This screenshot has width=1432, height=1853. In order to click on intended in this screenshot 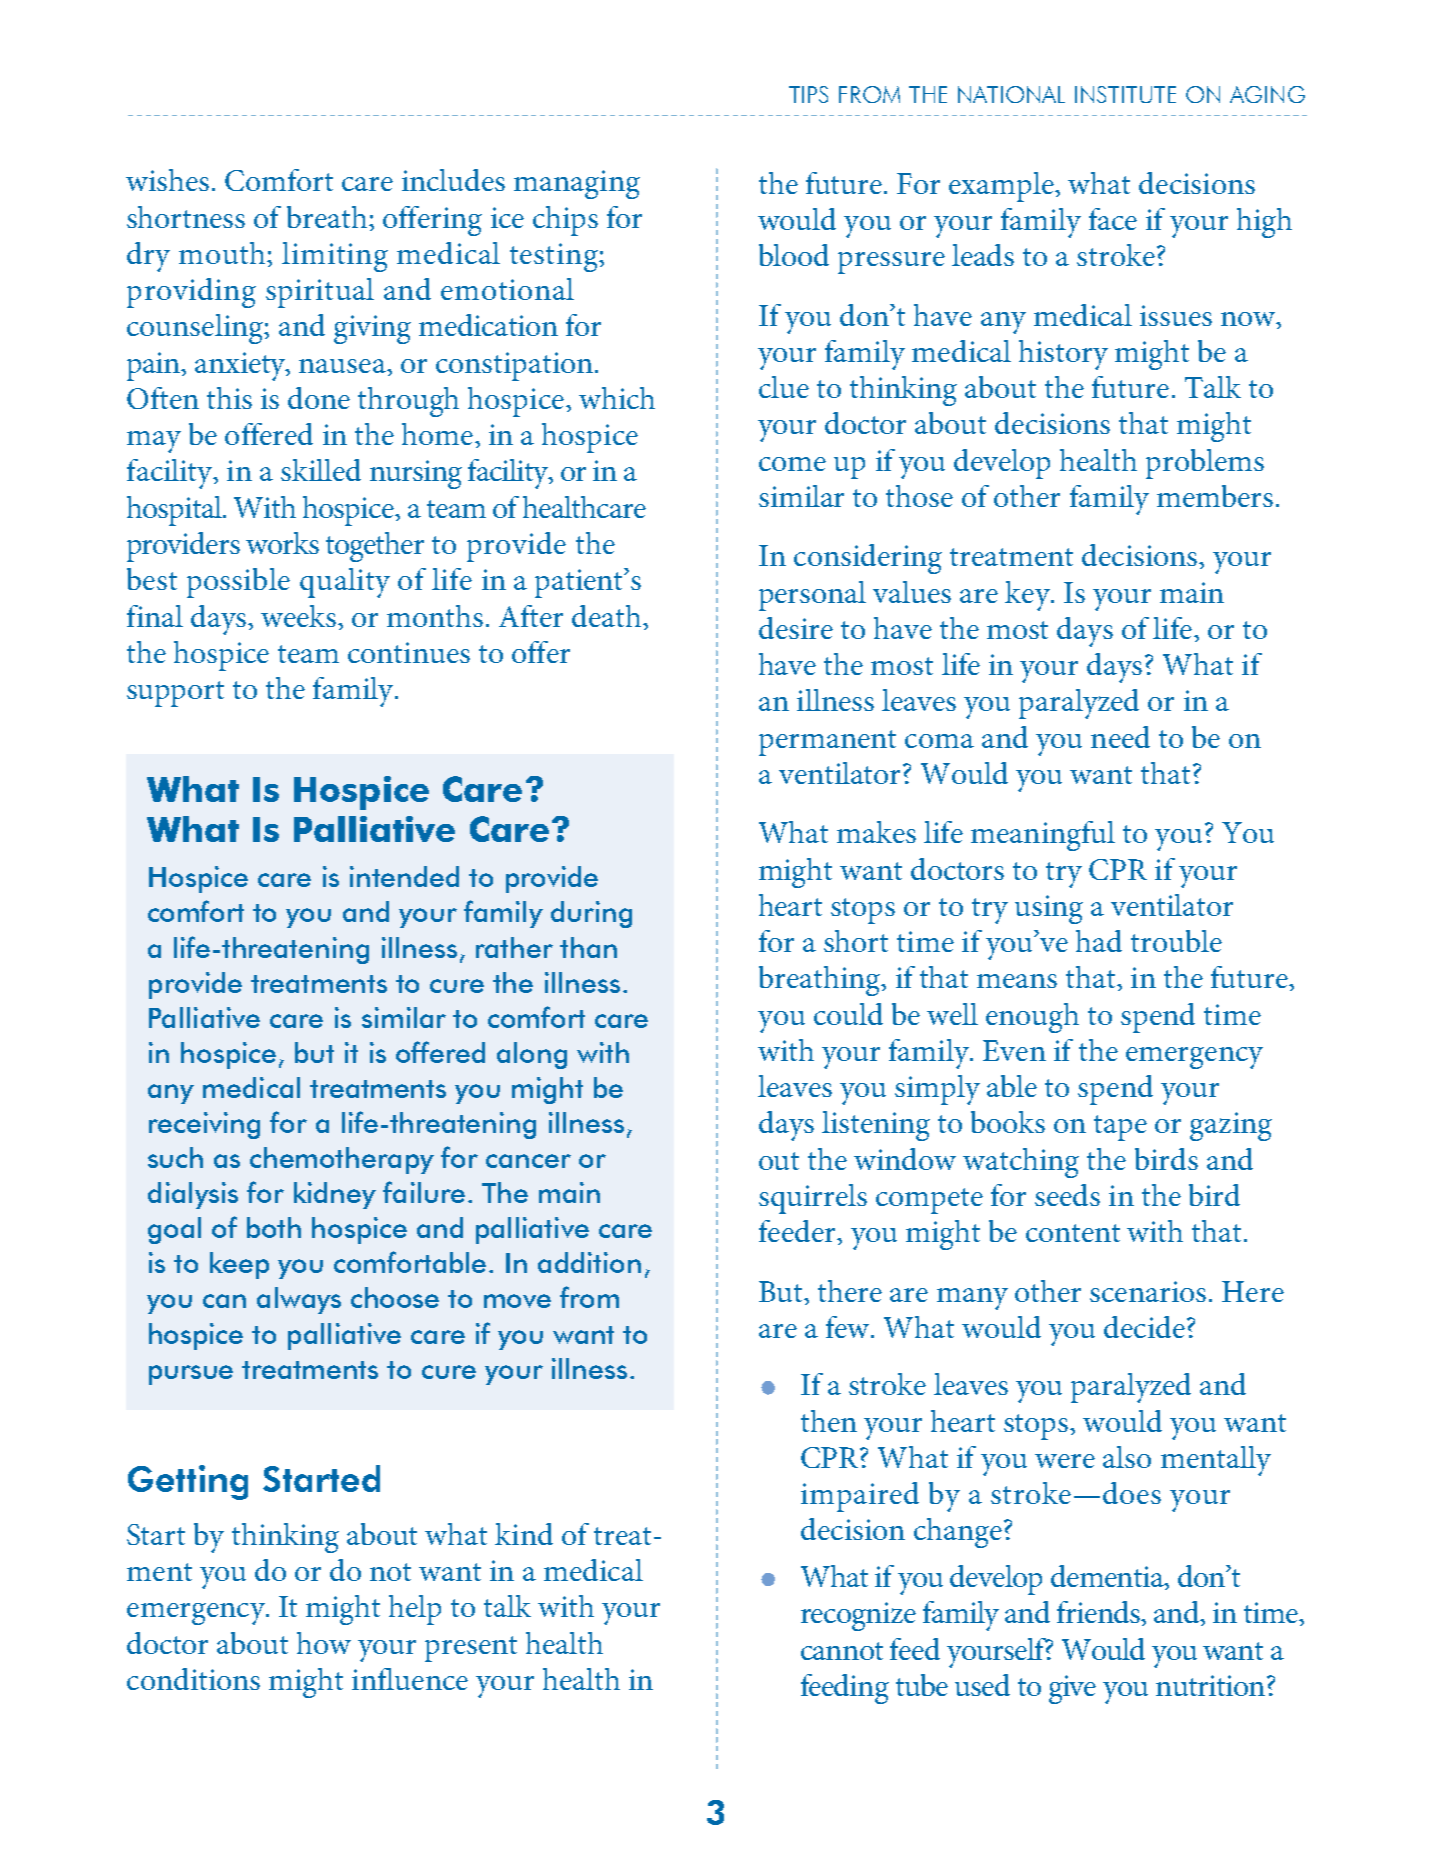, I will do `click(404, 876)`.
